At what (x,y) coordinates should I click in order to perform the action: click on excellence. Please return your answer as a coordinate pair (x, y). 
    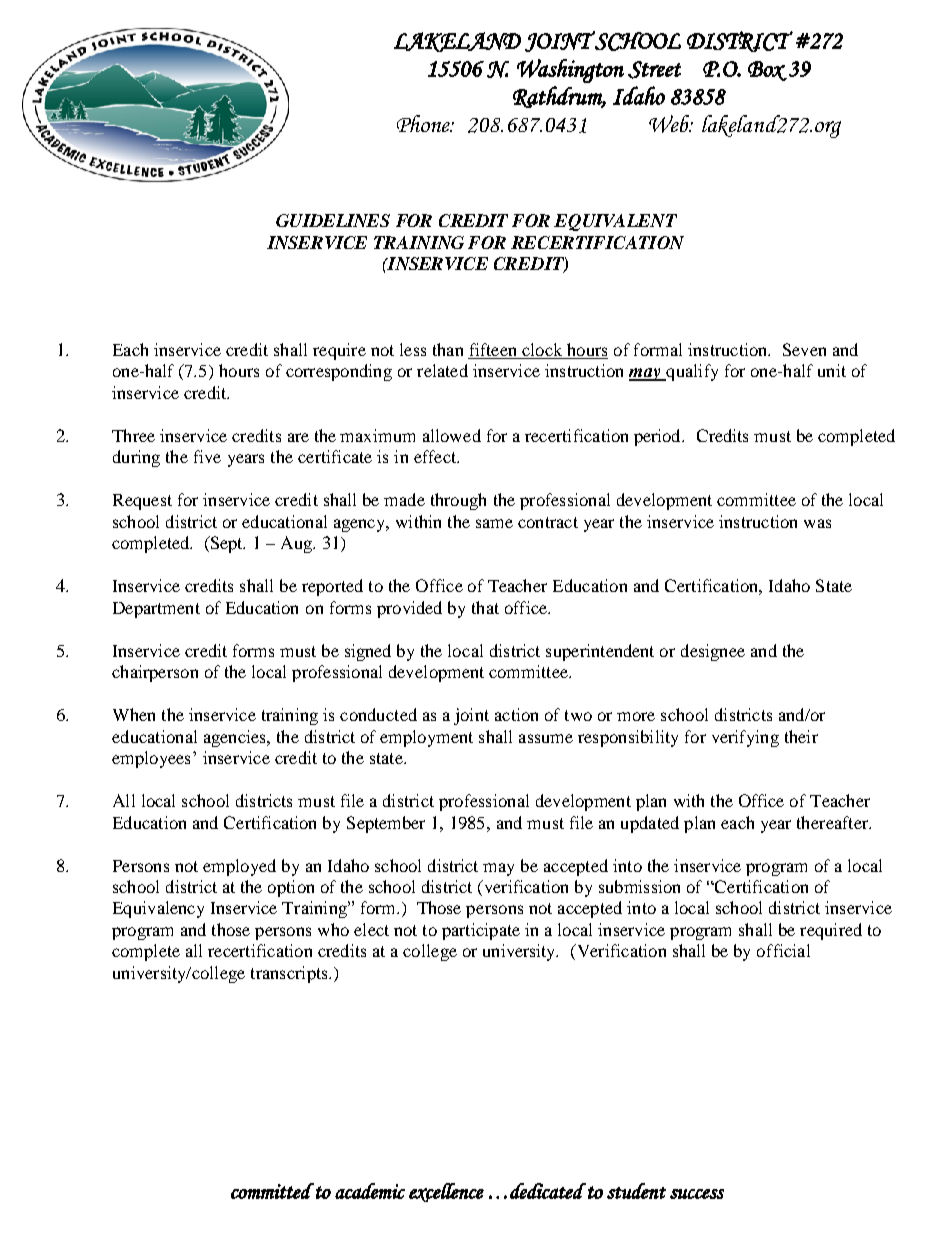
    Looking at the image, I should click on (446, 1192).
